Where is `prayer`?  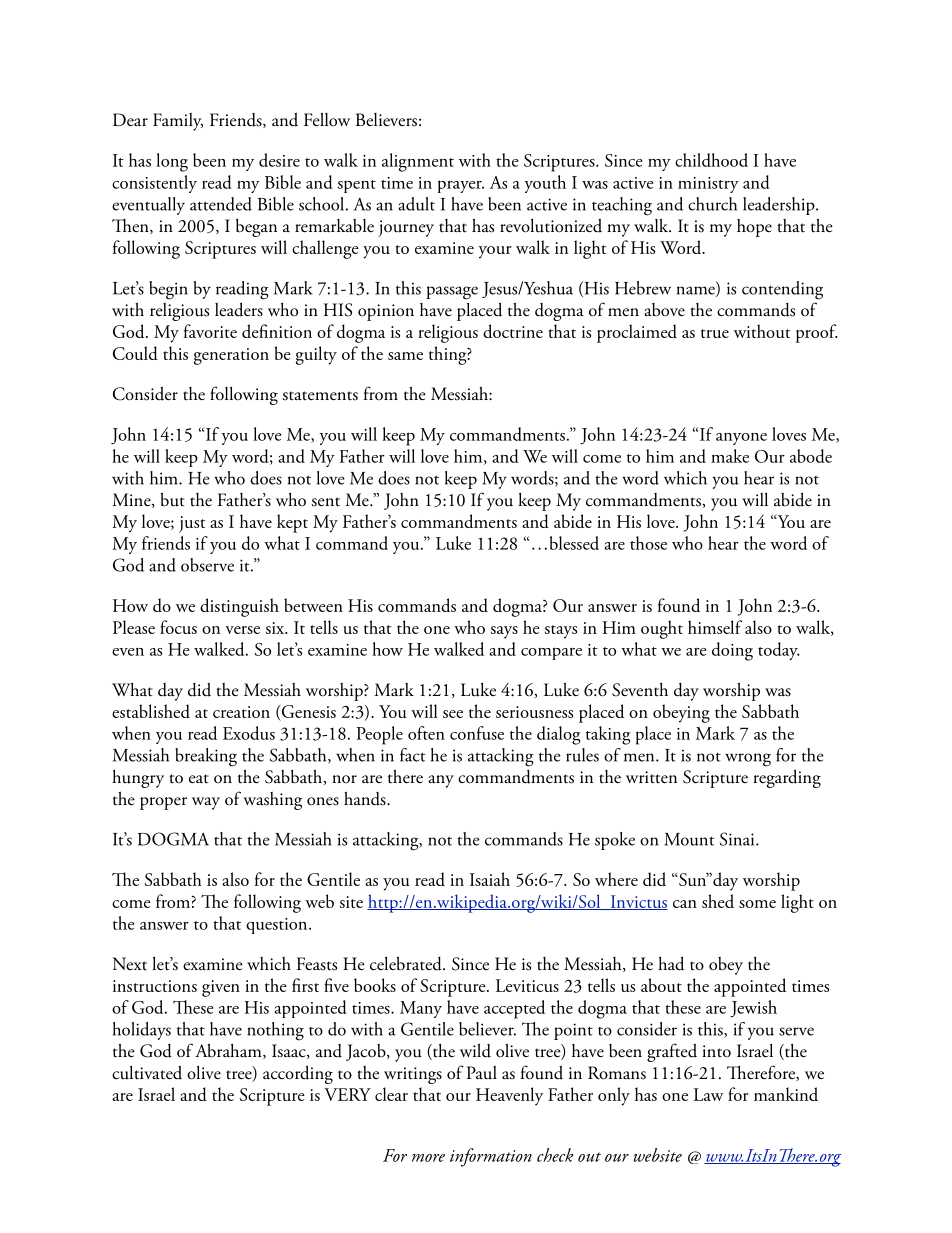
prayer is located at coordinates (461, 186).
